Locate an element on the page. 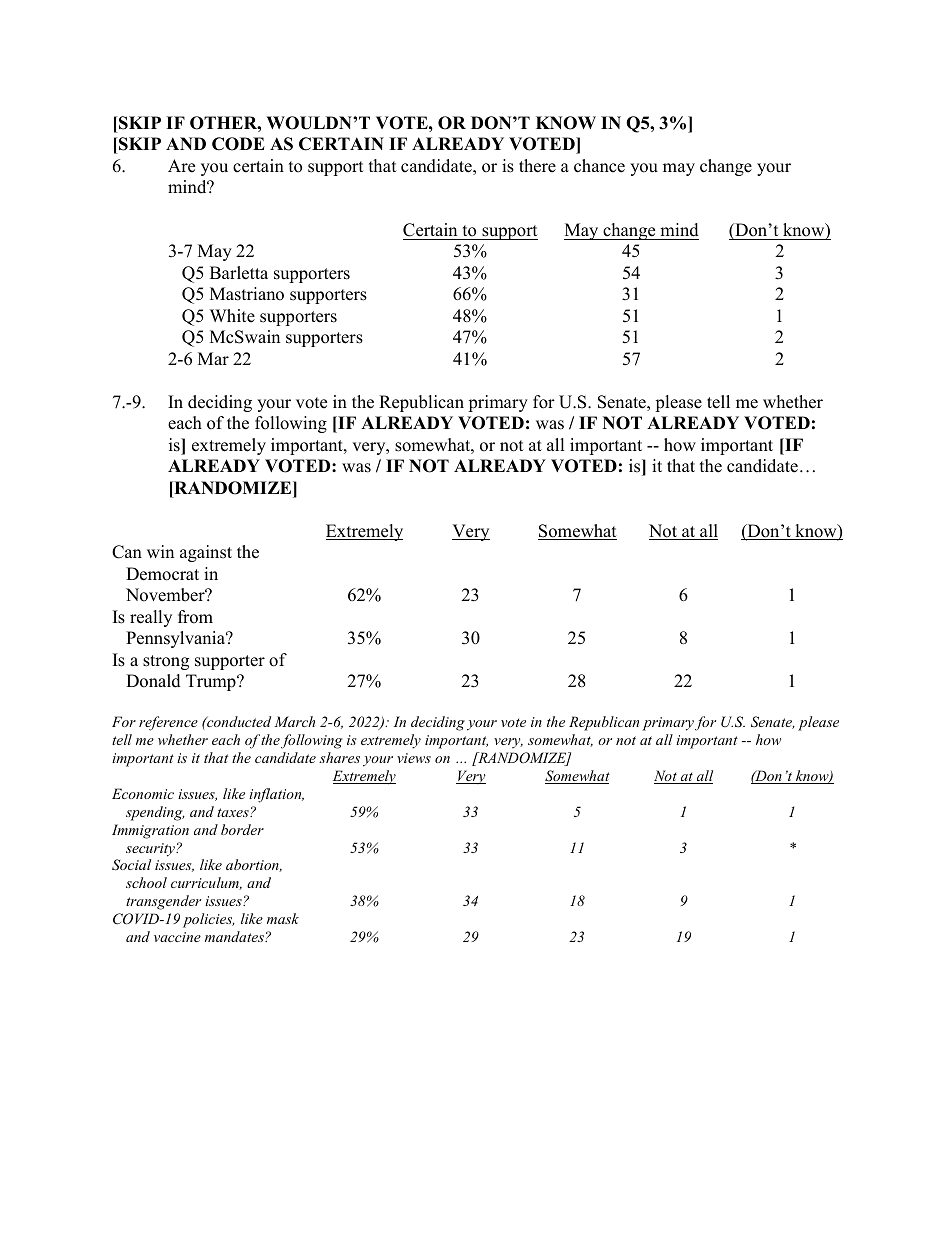 The height and width of the page is (1233, 952). CODE is located at coordinates (238, 144).
